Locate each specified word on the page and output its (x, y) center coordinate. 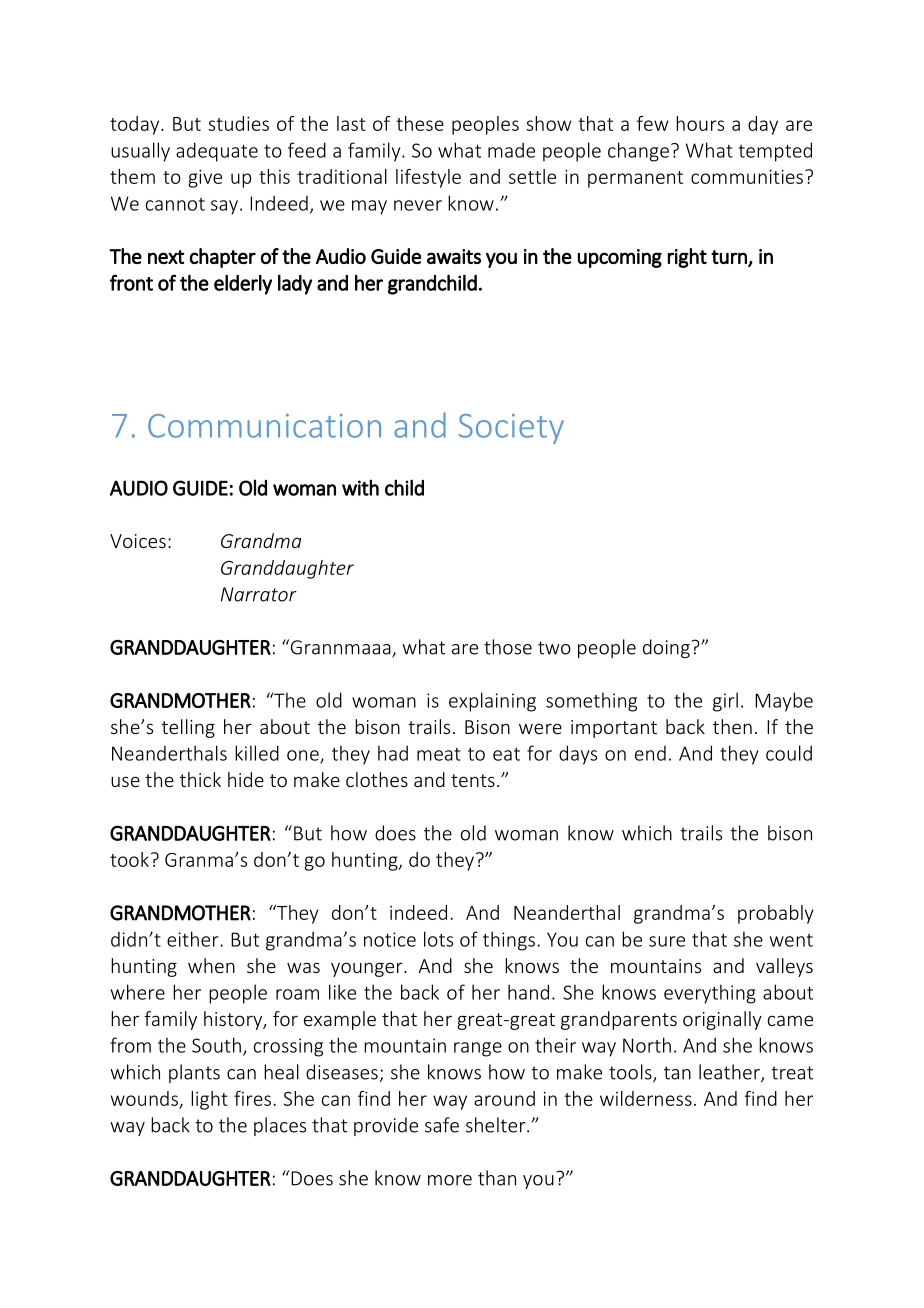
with (360, 487)
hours (700, 123)
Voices (138, 541)
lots (438, 939)
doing (666, 648)
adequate (217, 152)
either (194, 939)
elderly (243, 285)
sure (667, 941)
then (732, 726)
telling (188, 728)
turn (730, 258)
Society (511, 429)
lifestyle (428, 178)
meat (439, 754)
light (209, 1100)
